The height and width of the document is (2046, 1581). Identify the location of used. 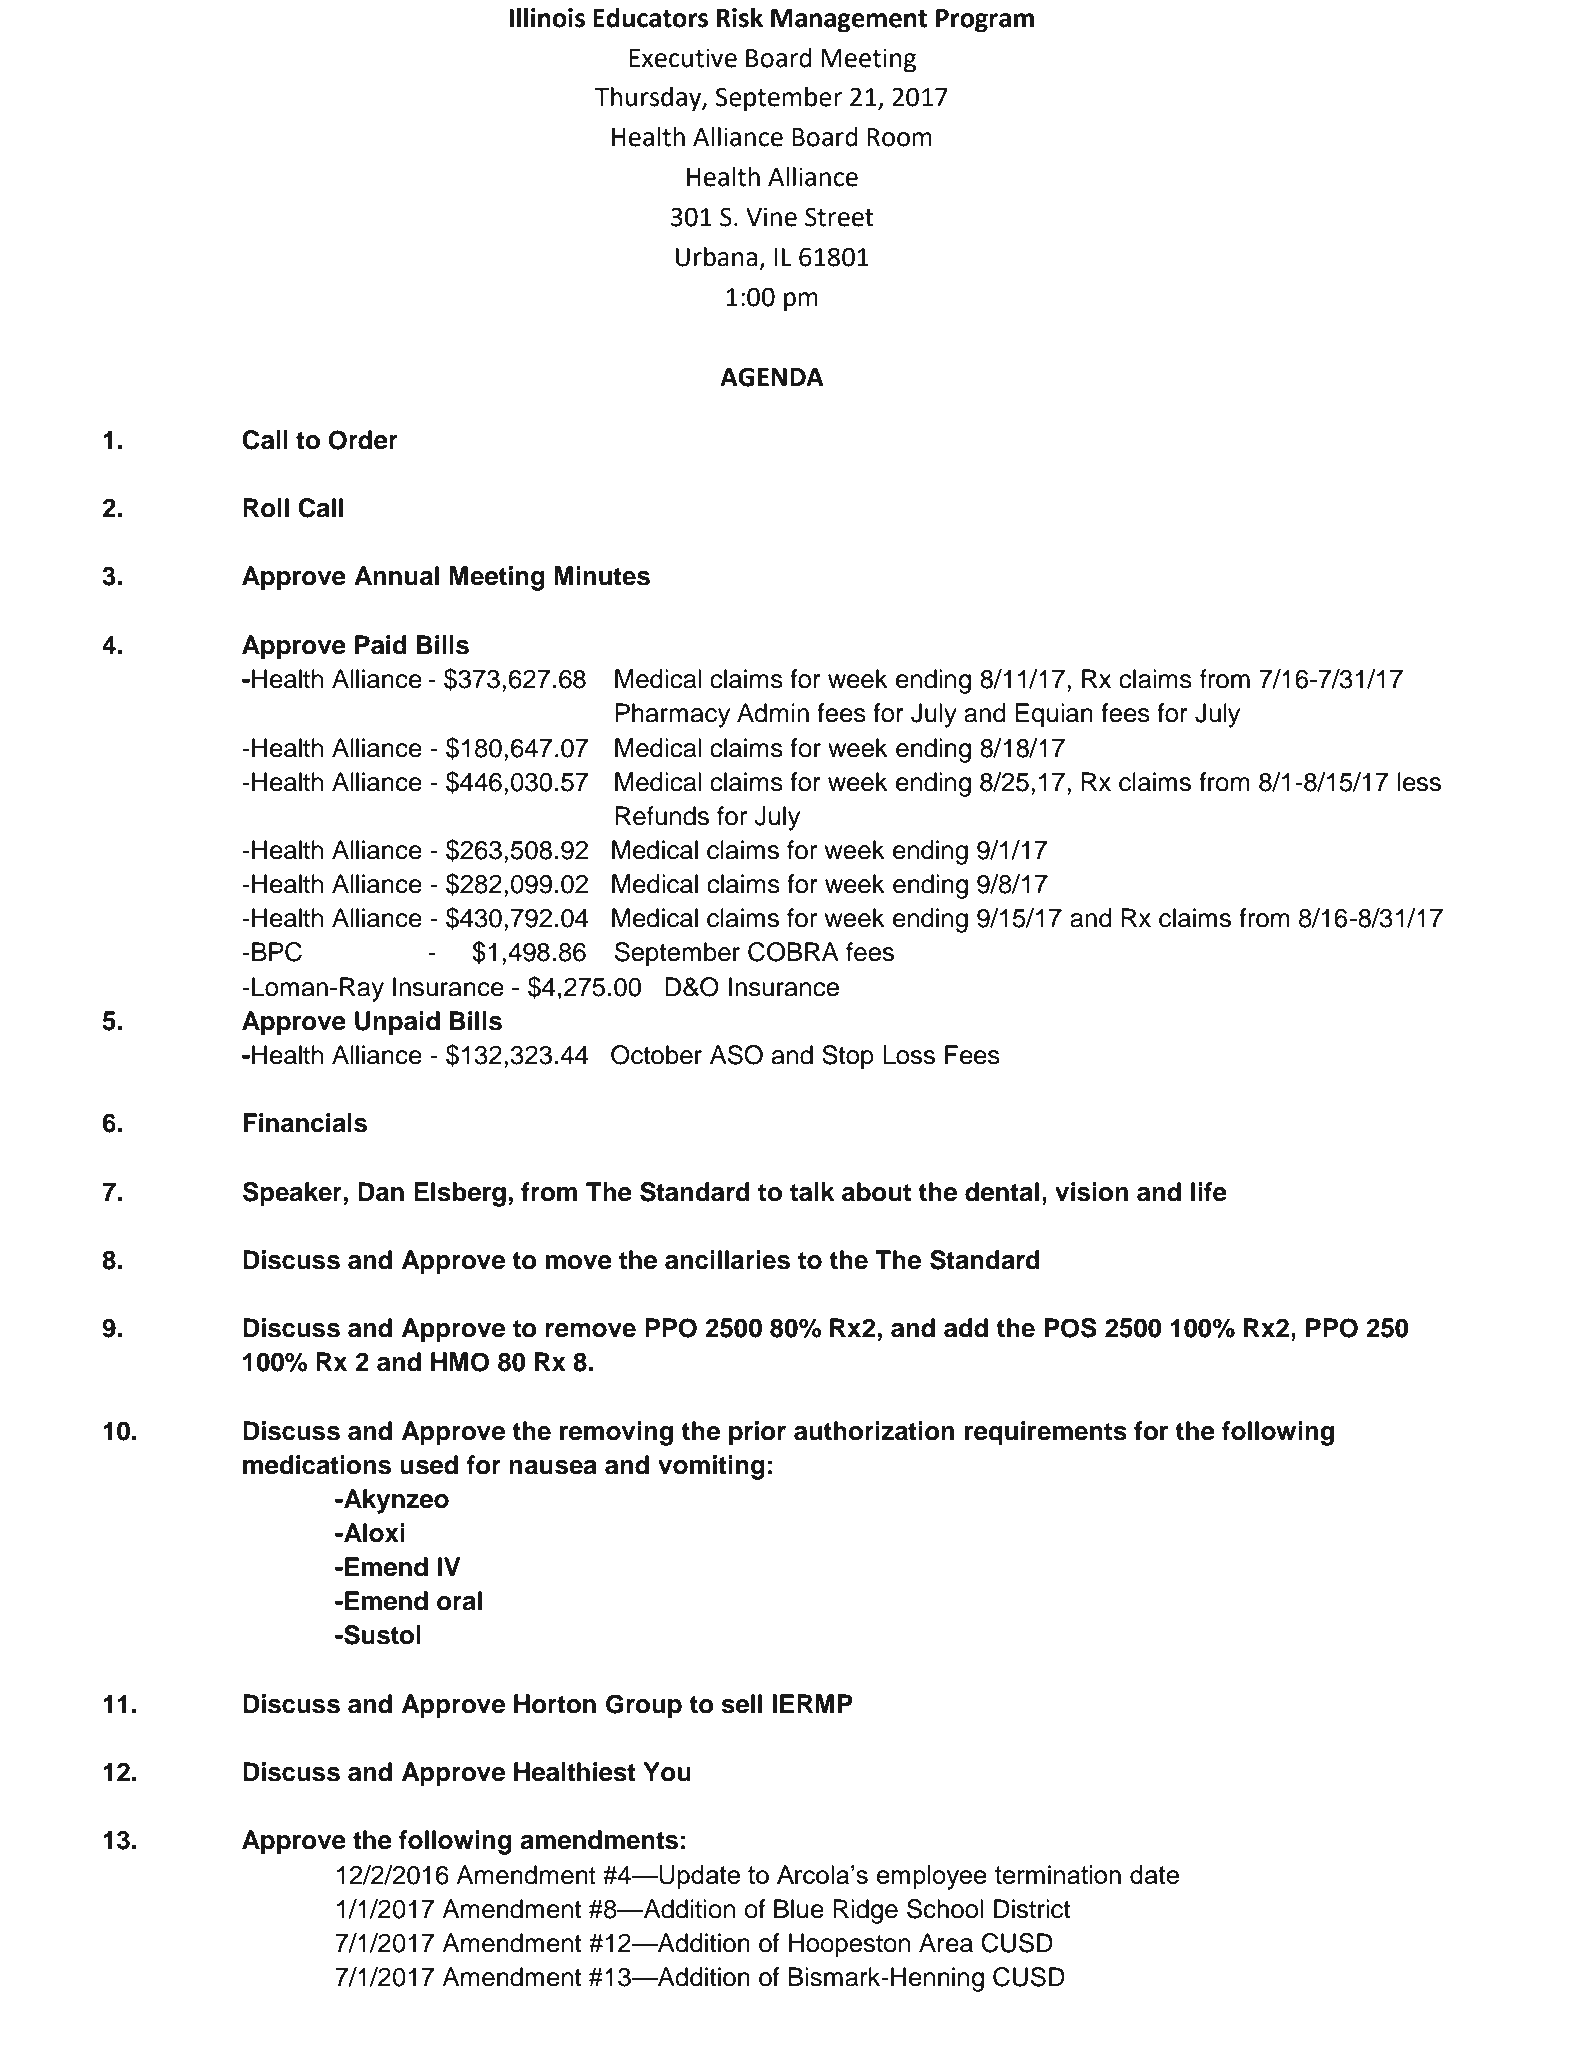
(429, 1465).
